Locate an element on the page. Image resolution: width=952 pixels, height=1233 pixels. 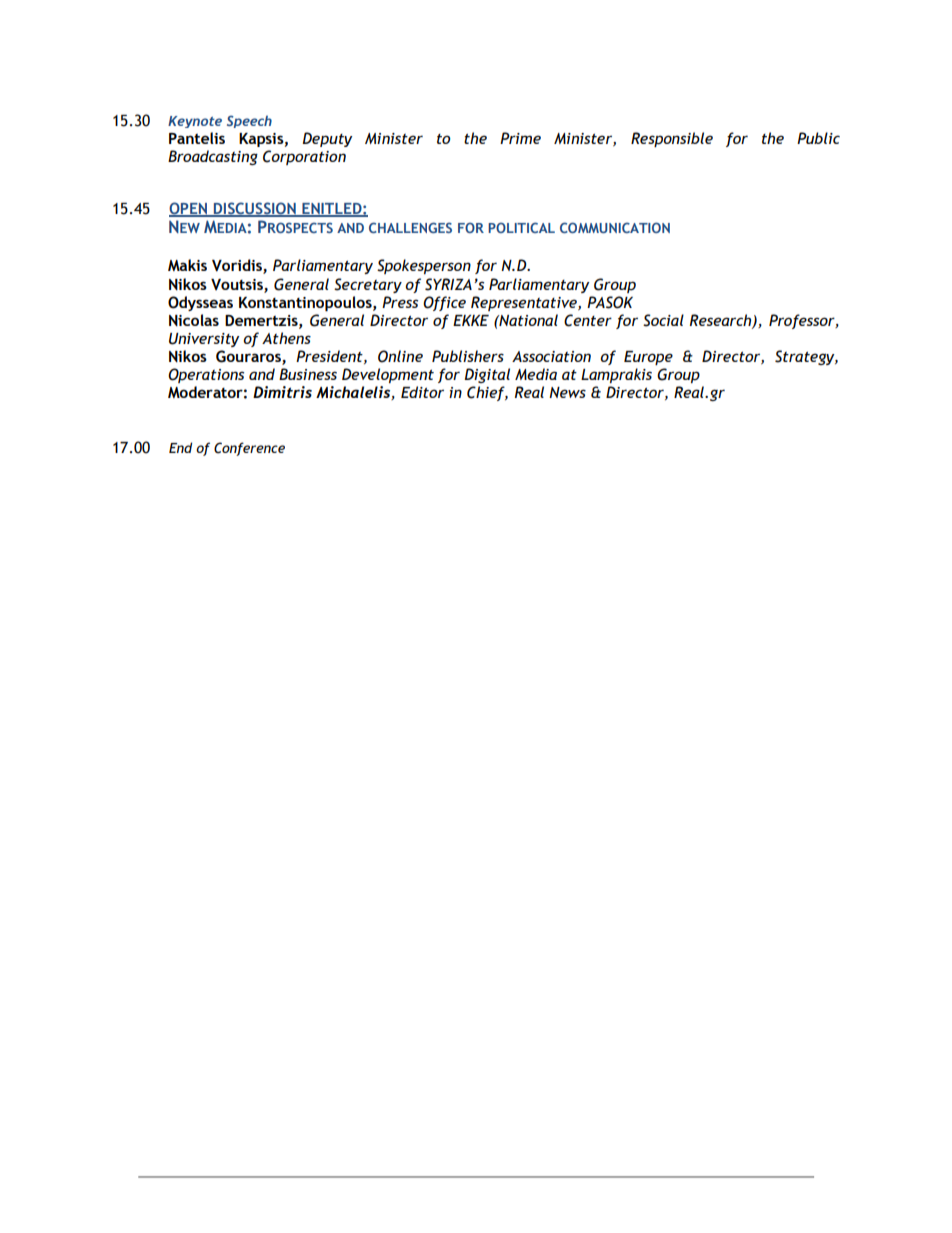
COMMUNICATION is located at coordinates (615, 227).
